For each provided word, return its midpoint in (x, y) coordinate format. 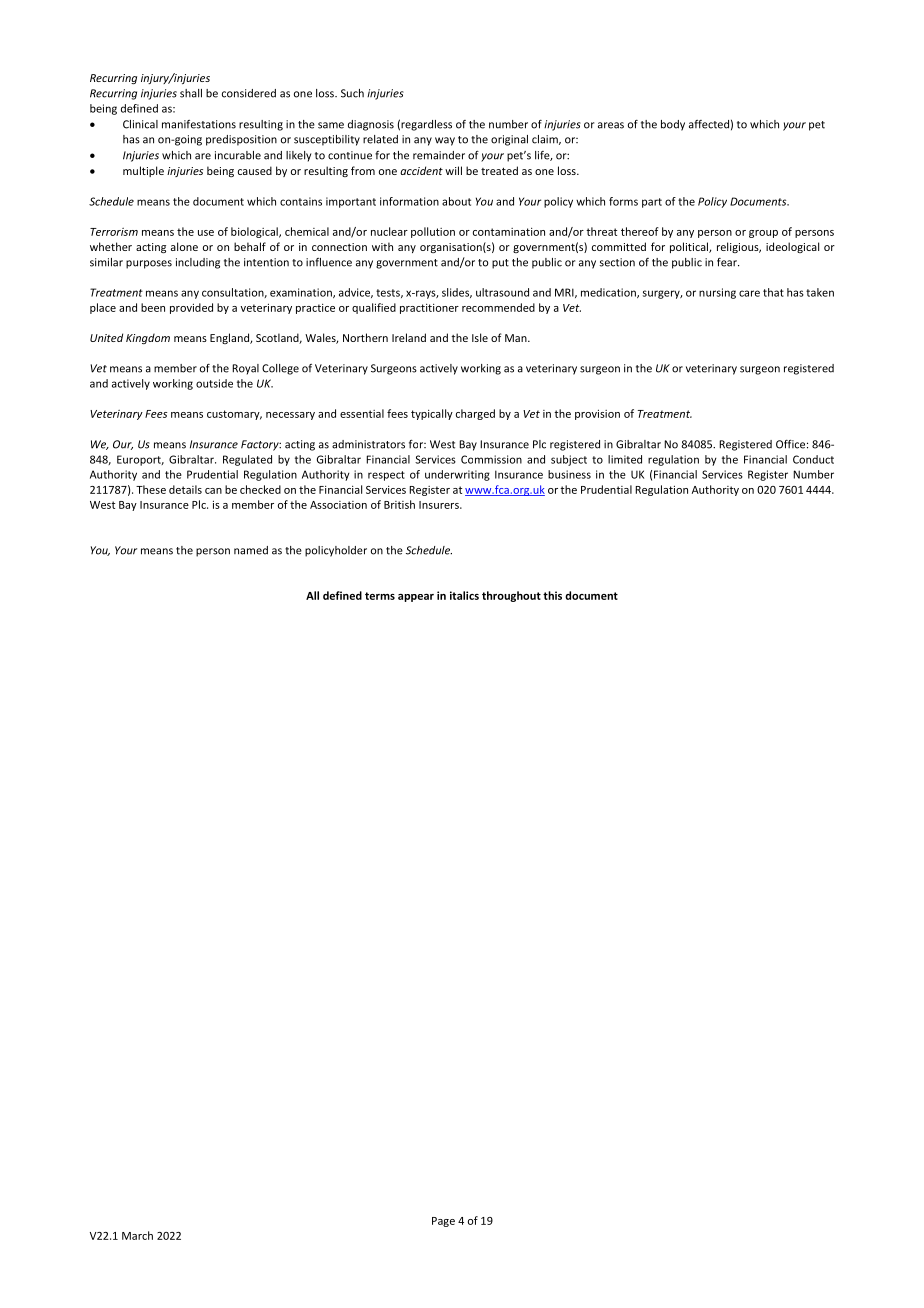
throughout (511, 596)
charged (475, 414)
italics (464, 595)
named (251, 550)
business (569, 474)
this (552, 595)
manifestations (199, 124)
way (445, 141)
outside (214, 383)
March (137, 1235)
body (673, 125)
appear (416, 598)
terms (380, 596)
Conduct (813, 459)
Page (443, 1222)
